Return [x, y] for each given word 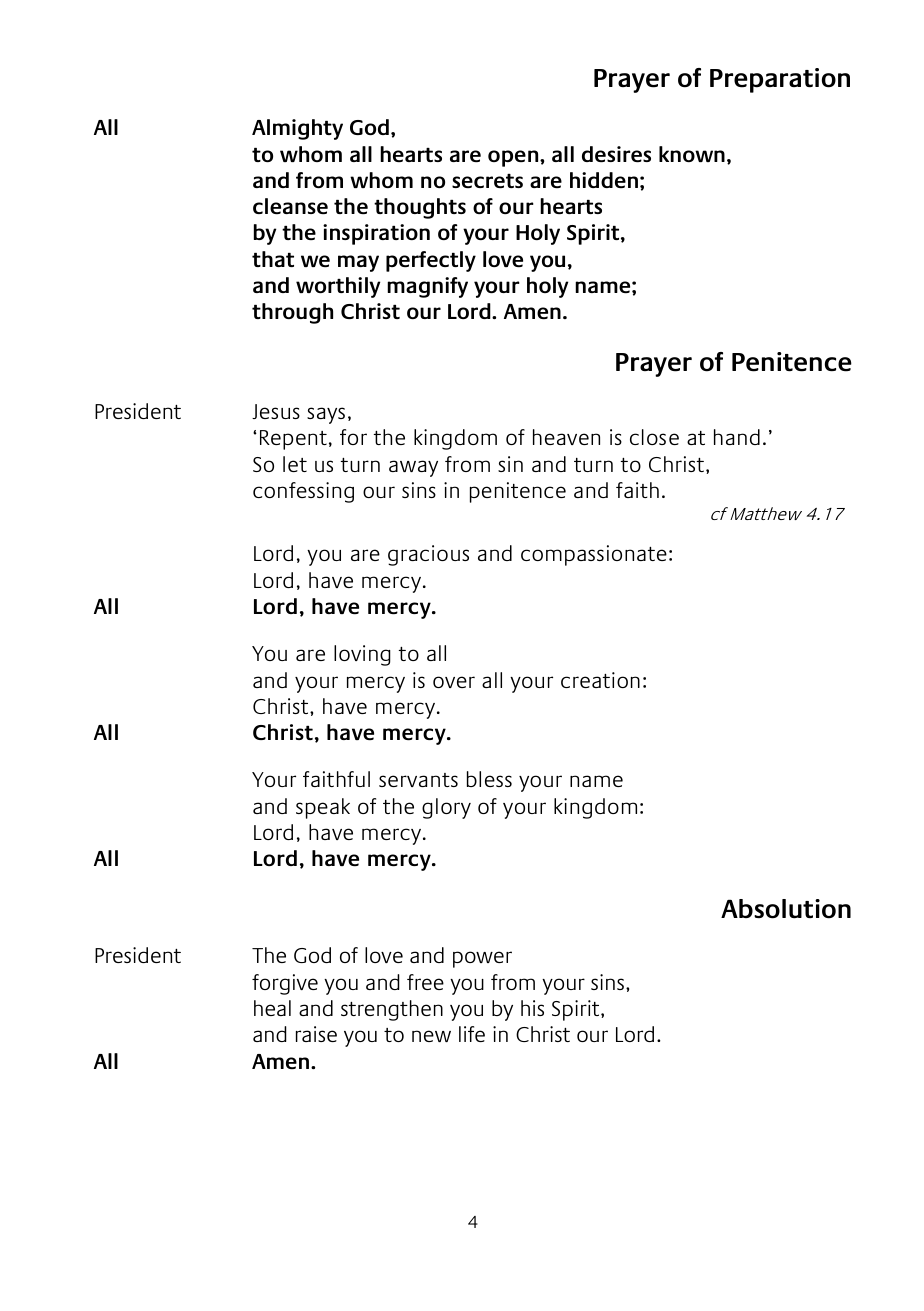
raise [316, 1034]
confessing [303, 492]
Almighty [297, 129]
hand [737, 437]
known [692, 154]
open [514, 158]
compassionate [594, 555]
